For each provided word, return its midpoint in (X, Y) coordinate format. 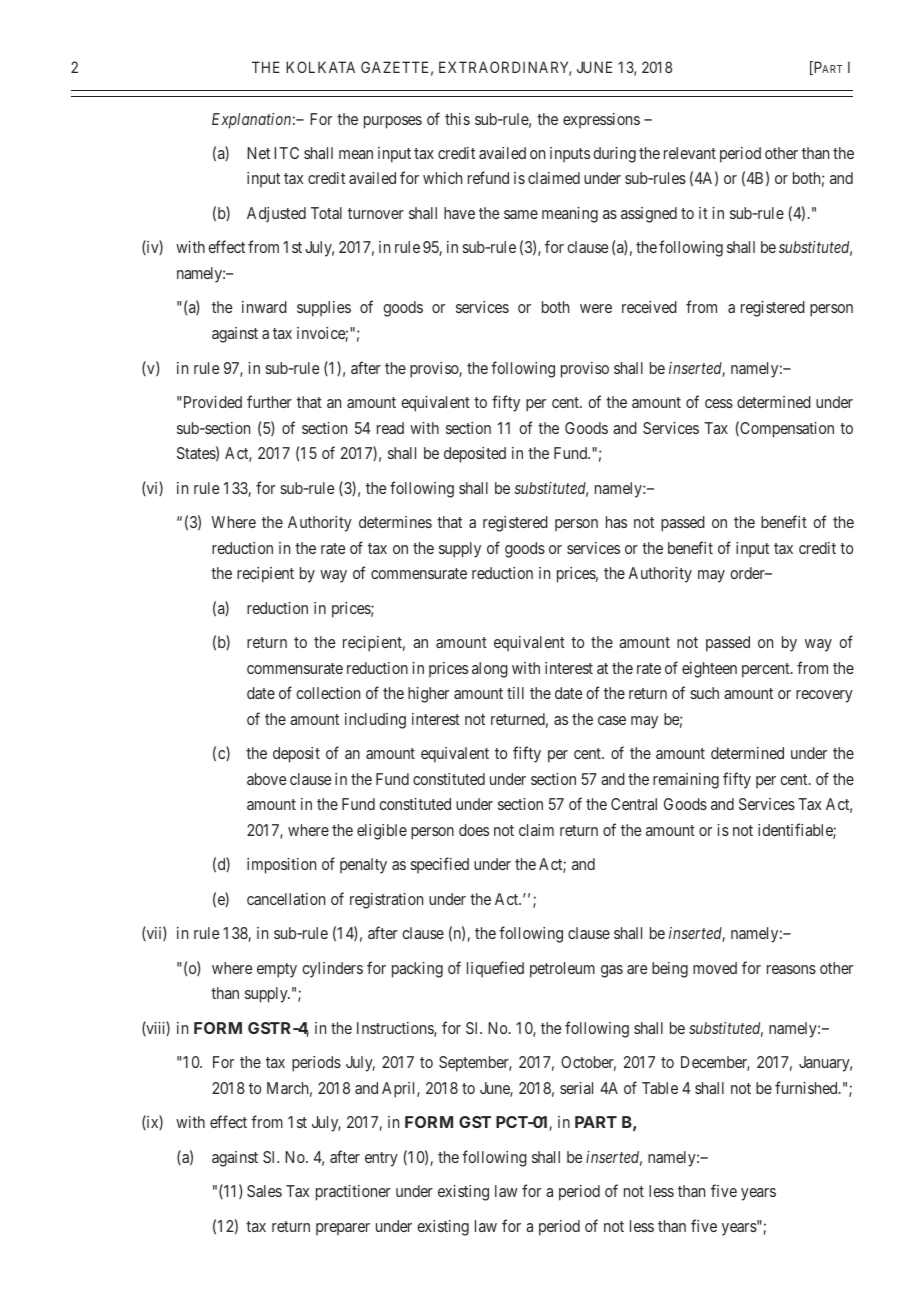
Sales (264, 1191)
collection (328, 693)
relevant (690, 153)
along (490, 670)
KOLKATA (320, 67)
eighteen (709, 670)
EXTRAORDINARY (505, 68)
